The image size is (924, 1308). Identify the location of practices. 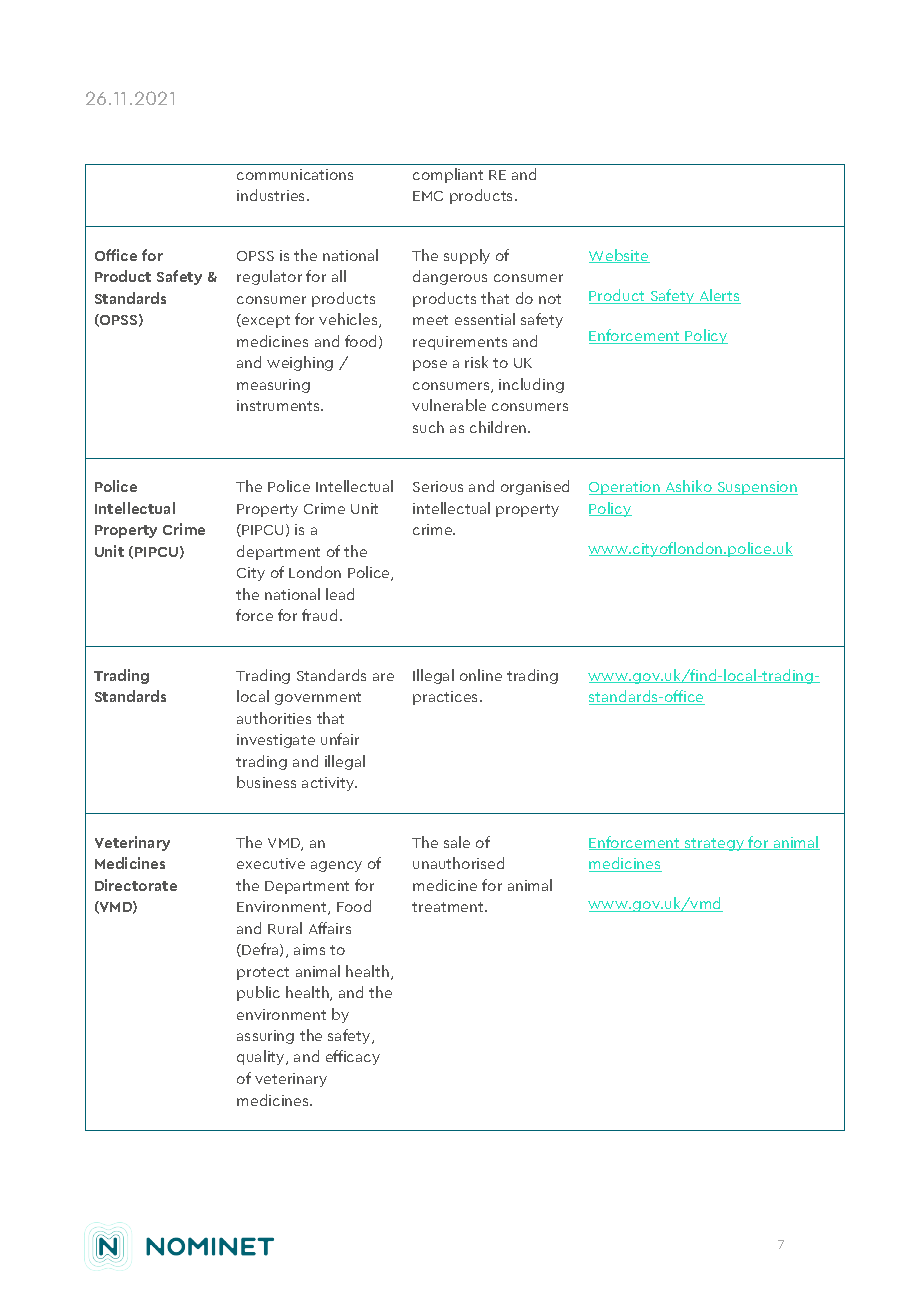
(447, 698).
